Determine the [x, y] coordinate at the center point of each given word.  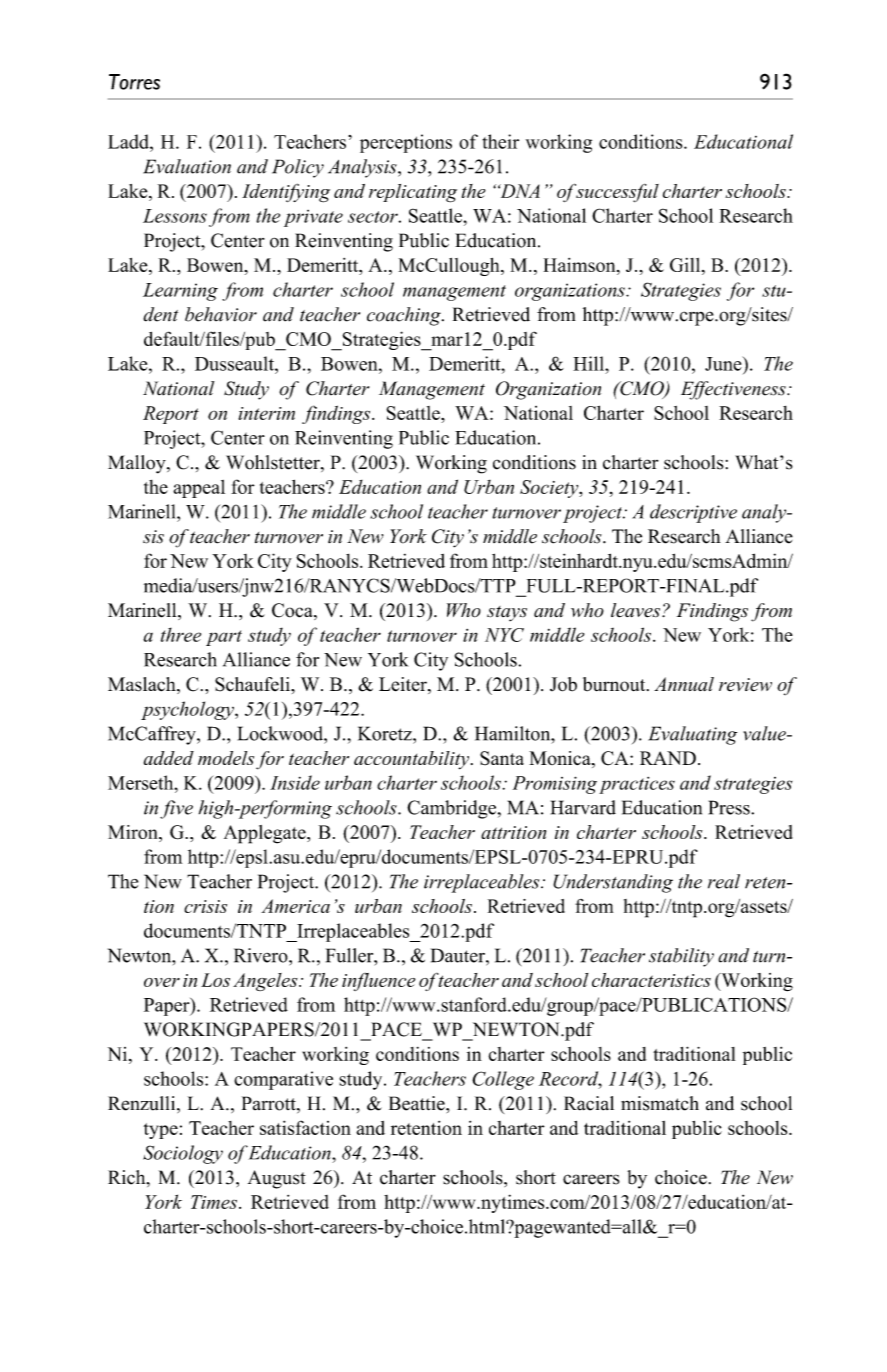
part [224, 638]
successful [617, 193]
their [500, 141]
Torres [134, 82]
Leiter [404, 685]
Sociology [183, 1154]
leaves [637, 610]
